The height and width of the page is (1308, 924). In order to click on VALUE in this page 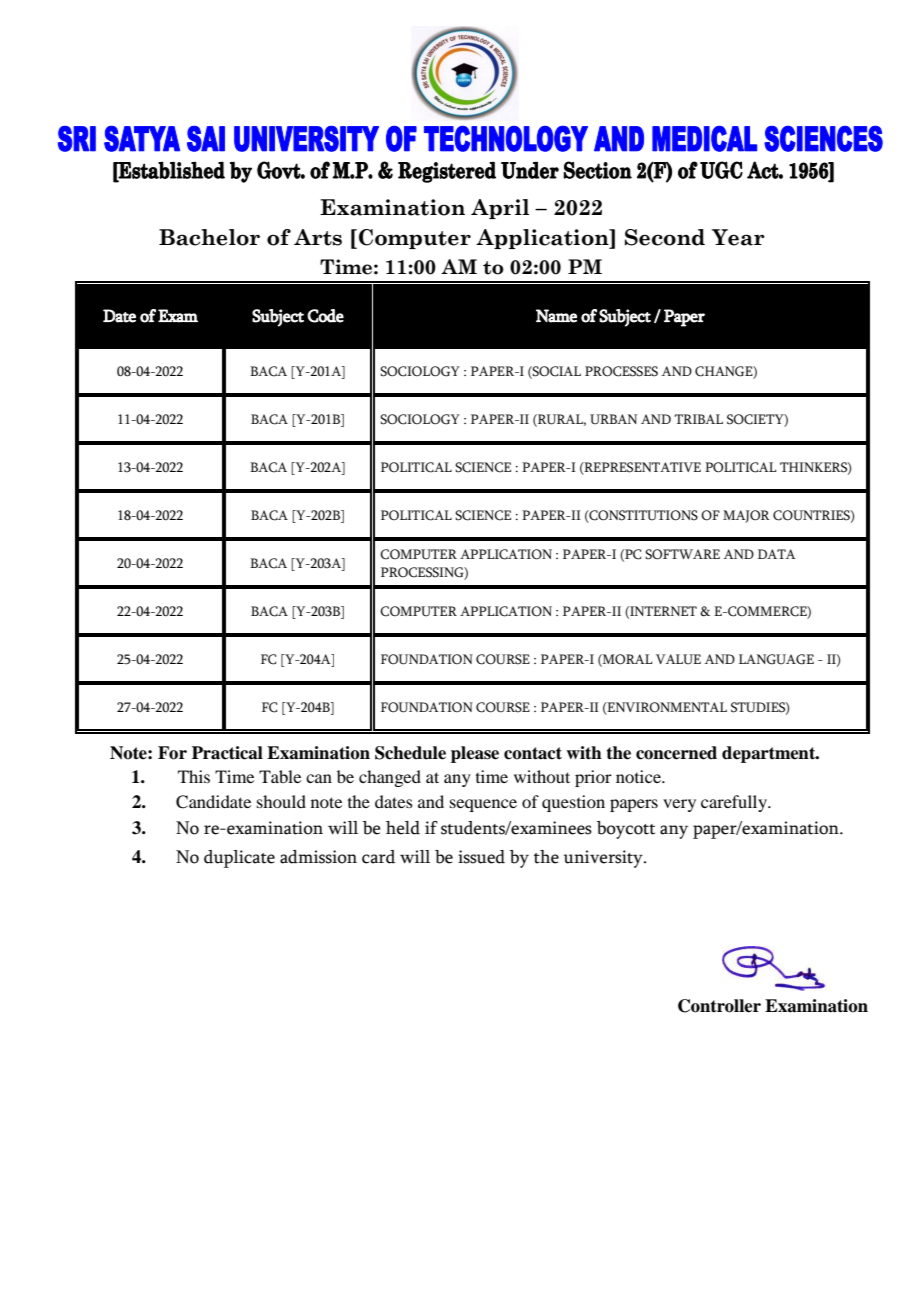, I will do `click(678, 659)`.
